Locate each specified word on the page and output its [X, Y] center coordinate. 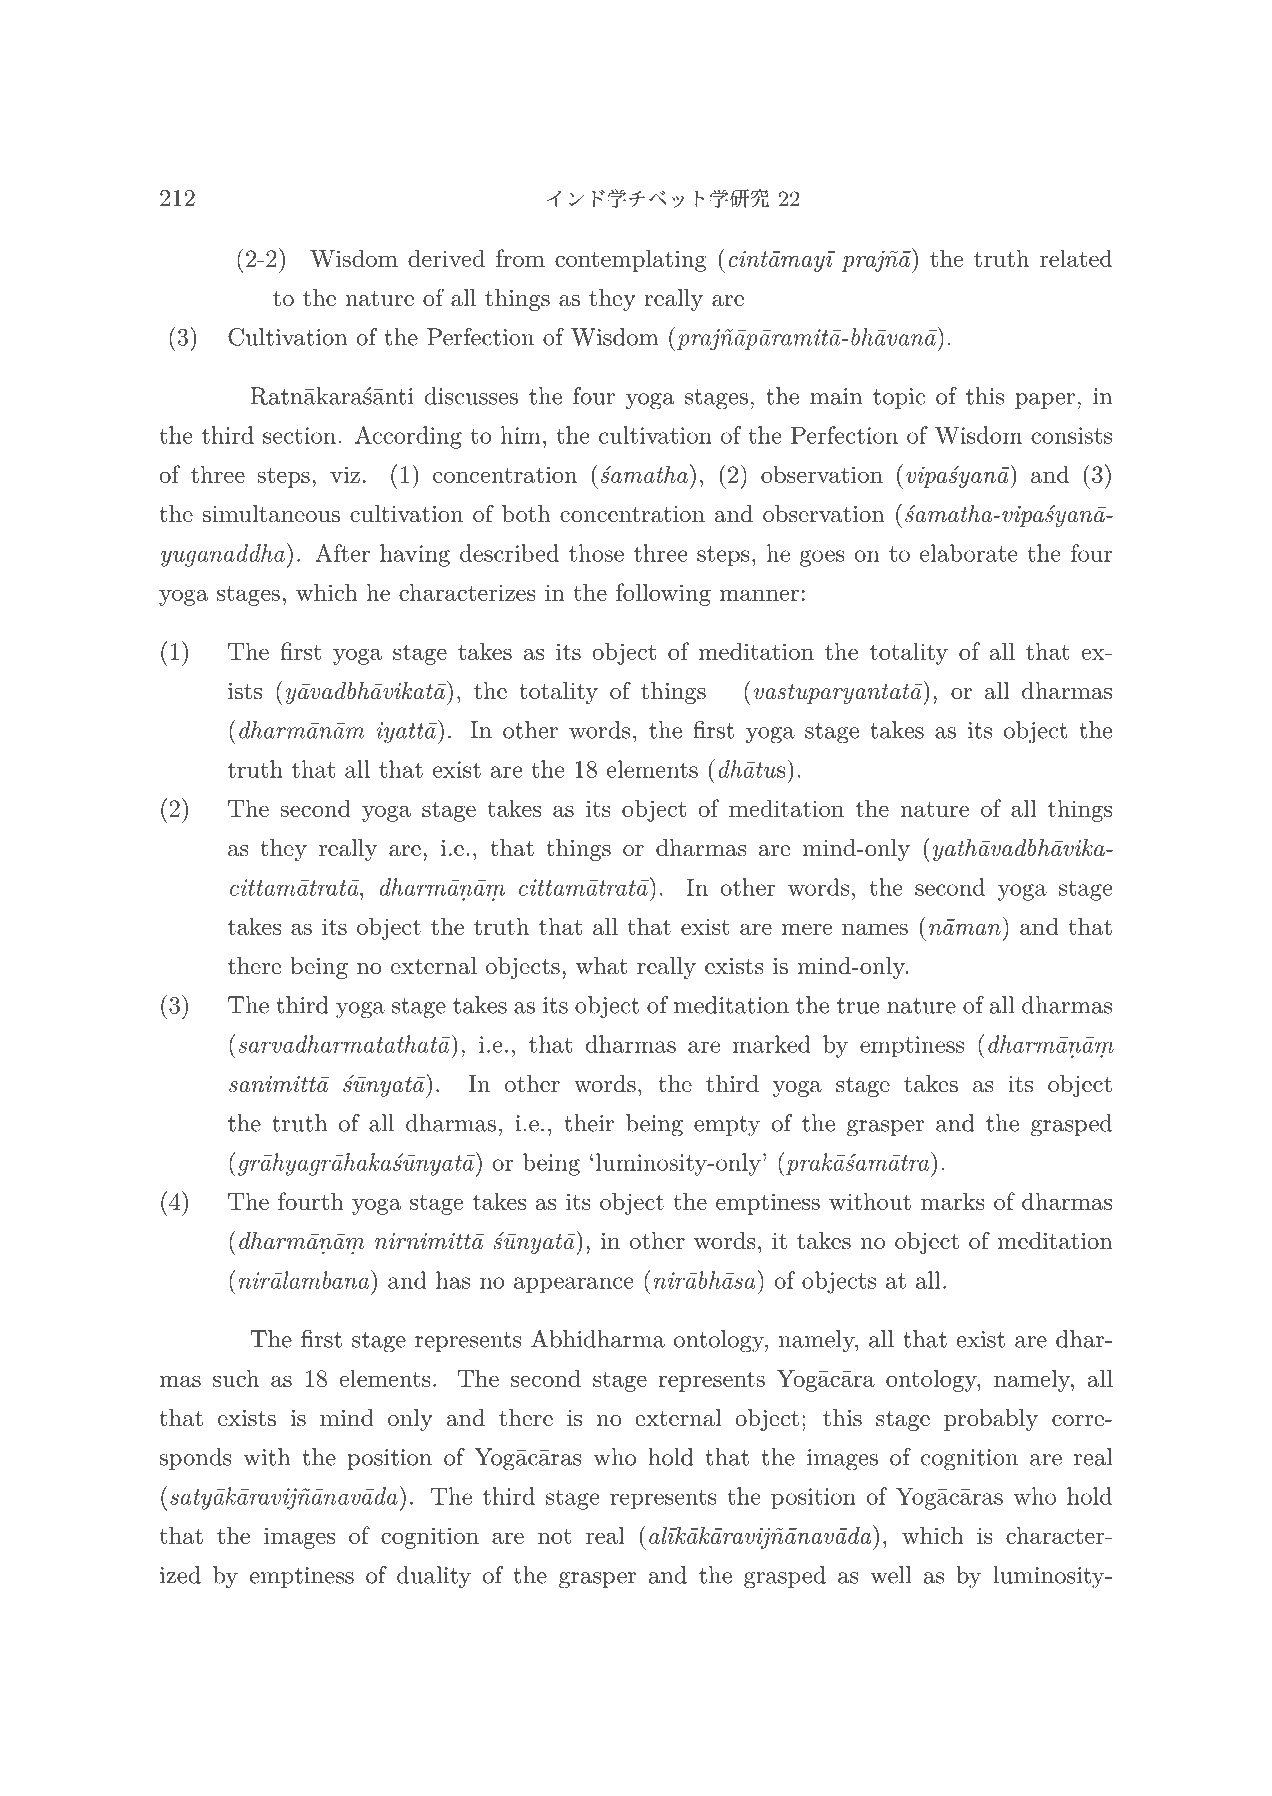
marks [953, 1201]
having [415, 555]
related [1076, 258]
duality [434, 1577]
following [663, 594]
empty [727, 1126]
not [554, 1536]
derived [446, 258]
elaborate [969, 553]
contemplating [631, 260]
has [453, 1280]
